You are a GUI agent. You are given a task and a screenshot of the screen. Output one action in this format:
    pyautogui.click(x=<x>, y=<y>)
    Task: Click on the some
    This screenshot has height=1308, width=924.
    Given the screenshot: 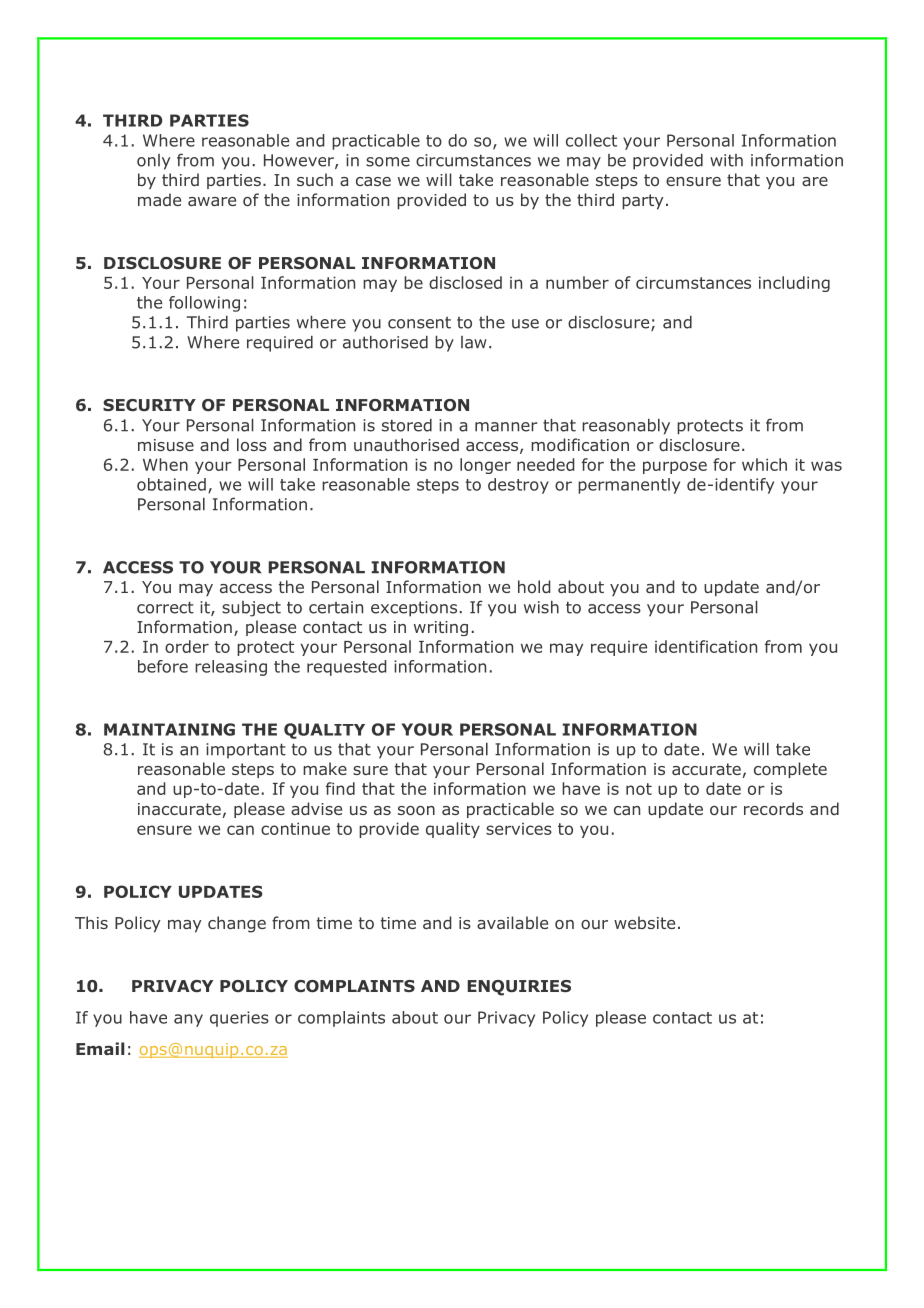 What is the action you would take?
    pyautogui.click(x=388, y=162)
